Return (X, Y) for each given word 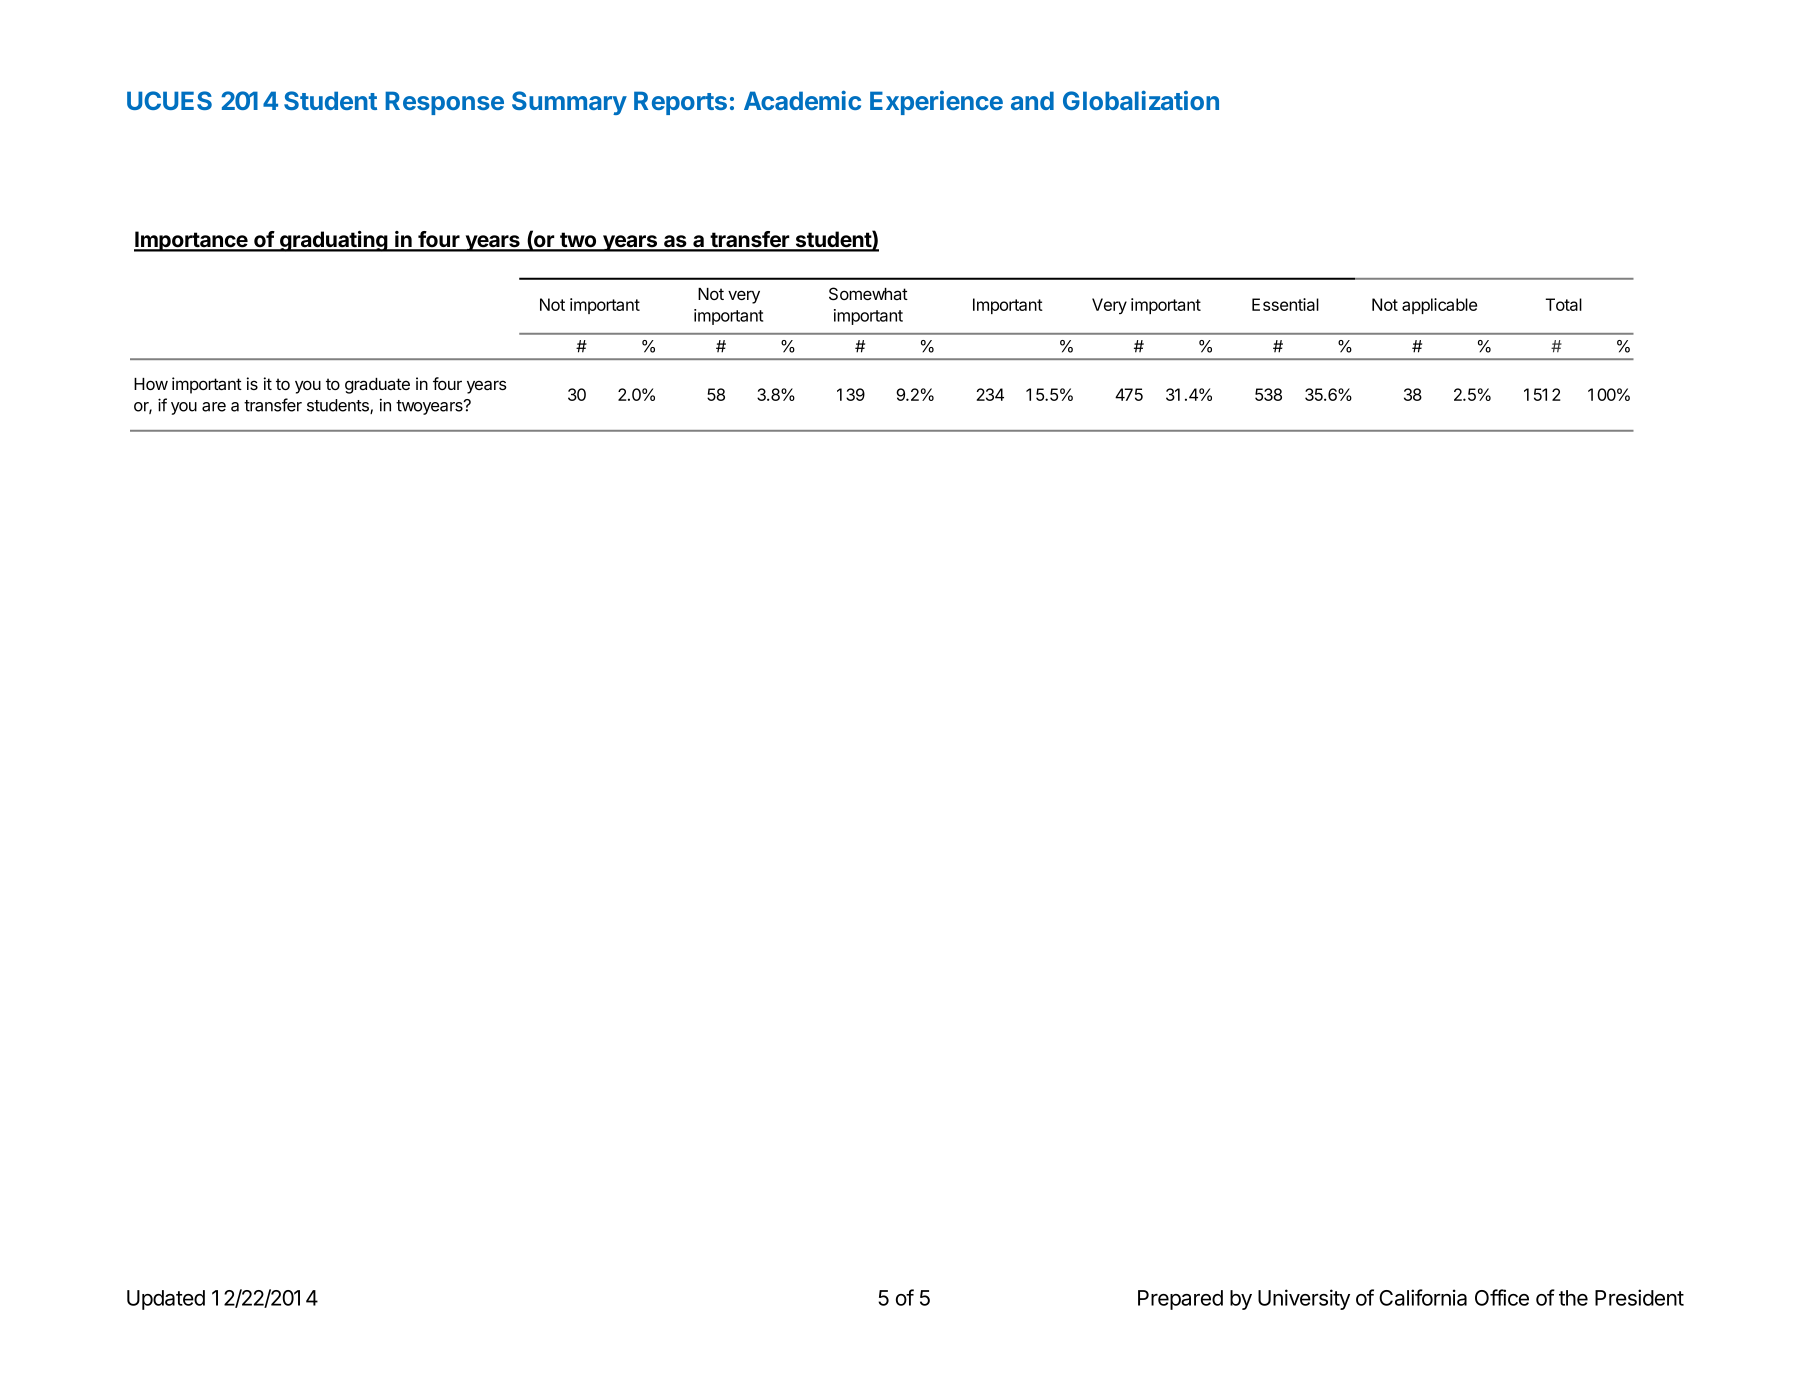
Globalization (1141, 100)
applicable (1439, 306)
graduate (377, 386)
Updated (166, 1300)
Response (444, 103)
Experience (936, 103)
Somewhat (868, 294)
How (151, 384)
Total (1563, 304)
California (1423, 1297)
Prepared (1180, 1300)
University (1304, 1299)
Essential (1285, 304)
